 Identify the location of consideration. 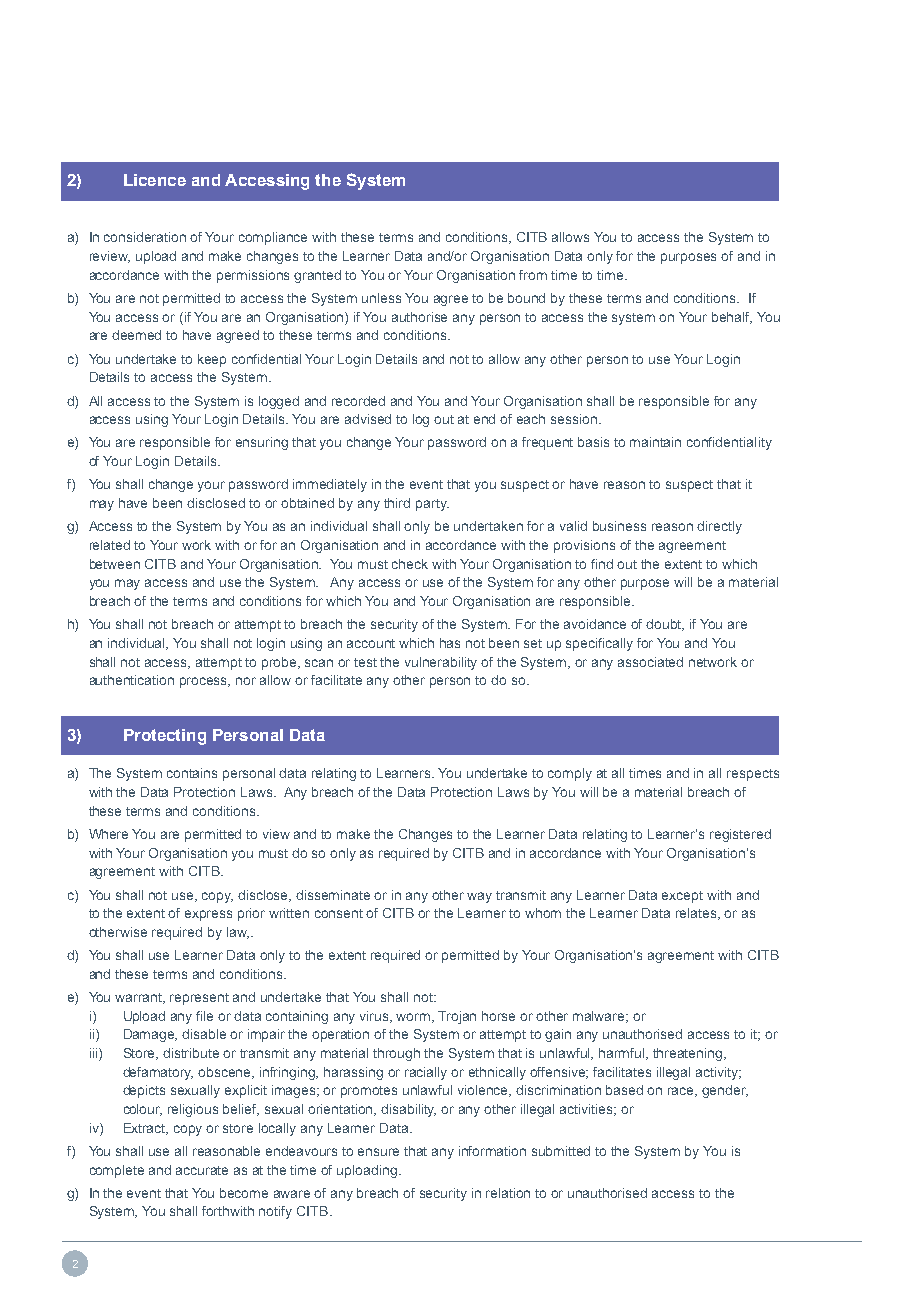
(145, 237).
